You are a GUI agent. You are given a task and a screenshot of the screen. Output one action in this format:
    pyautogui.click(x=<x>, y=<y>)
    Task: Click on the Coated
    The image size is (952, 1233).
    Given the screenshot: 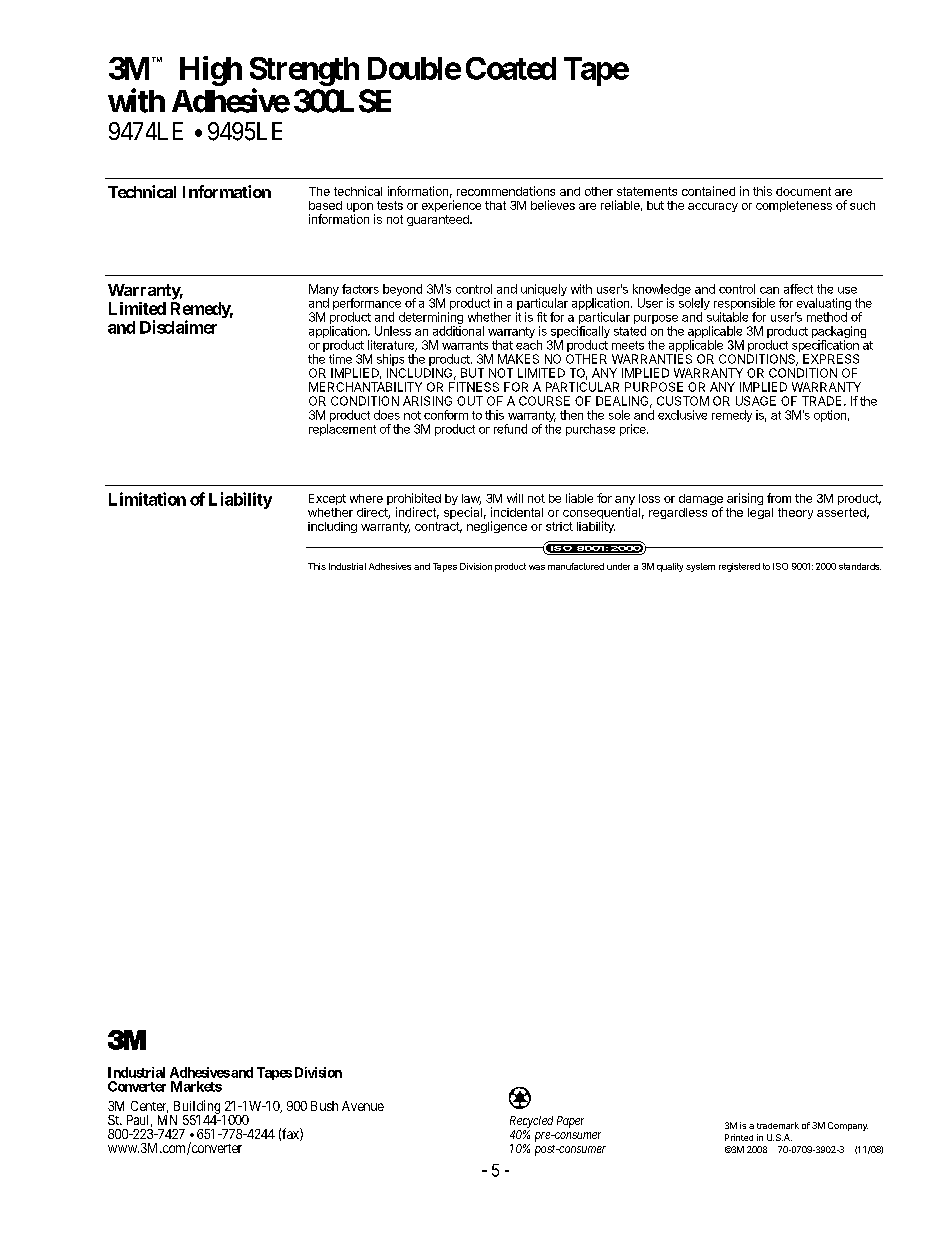 What is the action you would take?
    pyautogui.click(x=511, y=68)
